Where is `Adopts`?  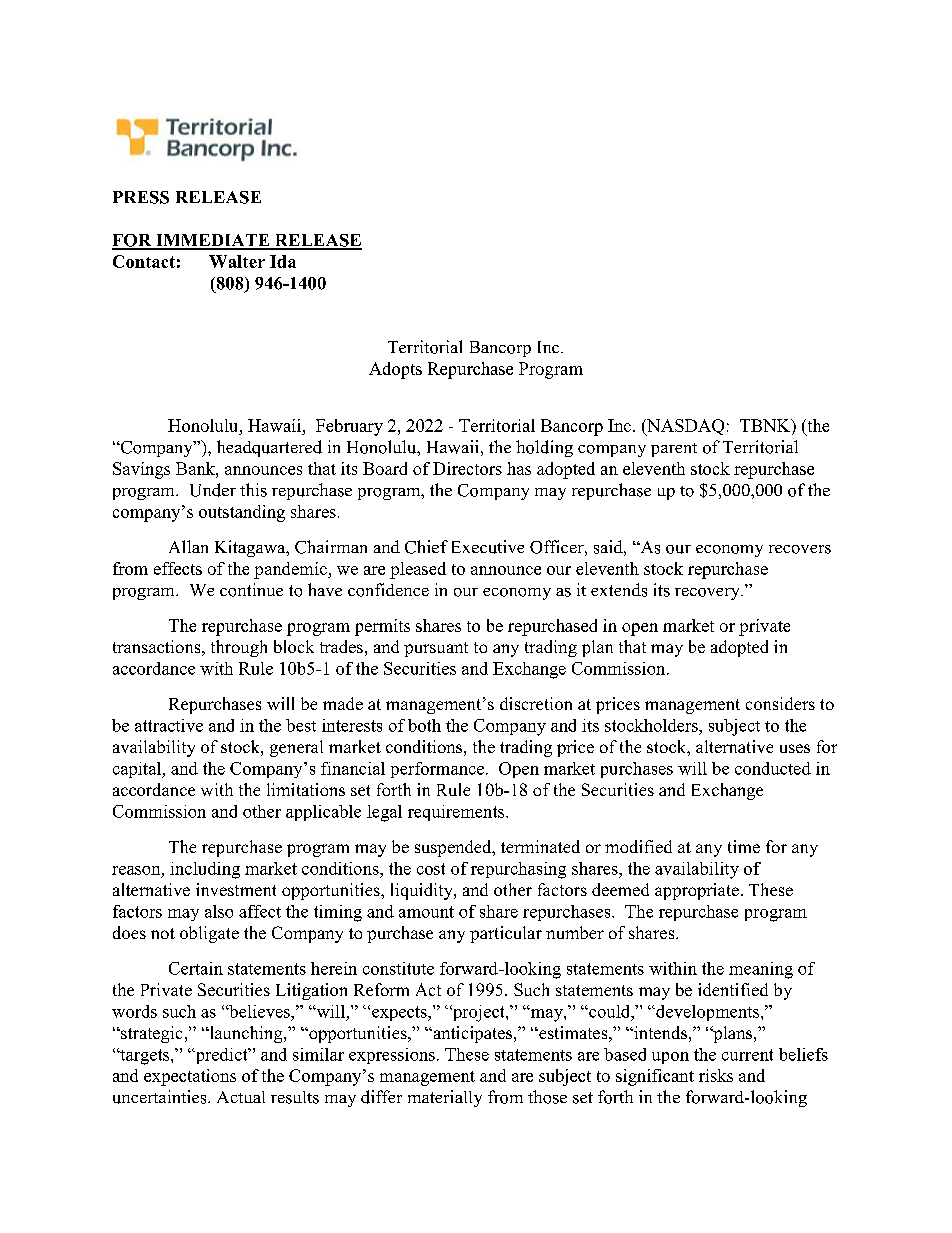 Adopts is located at coordinates (395, 370).
